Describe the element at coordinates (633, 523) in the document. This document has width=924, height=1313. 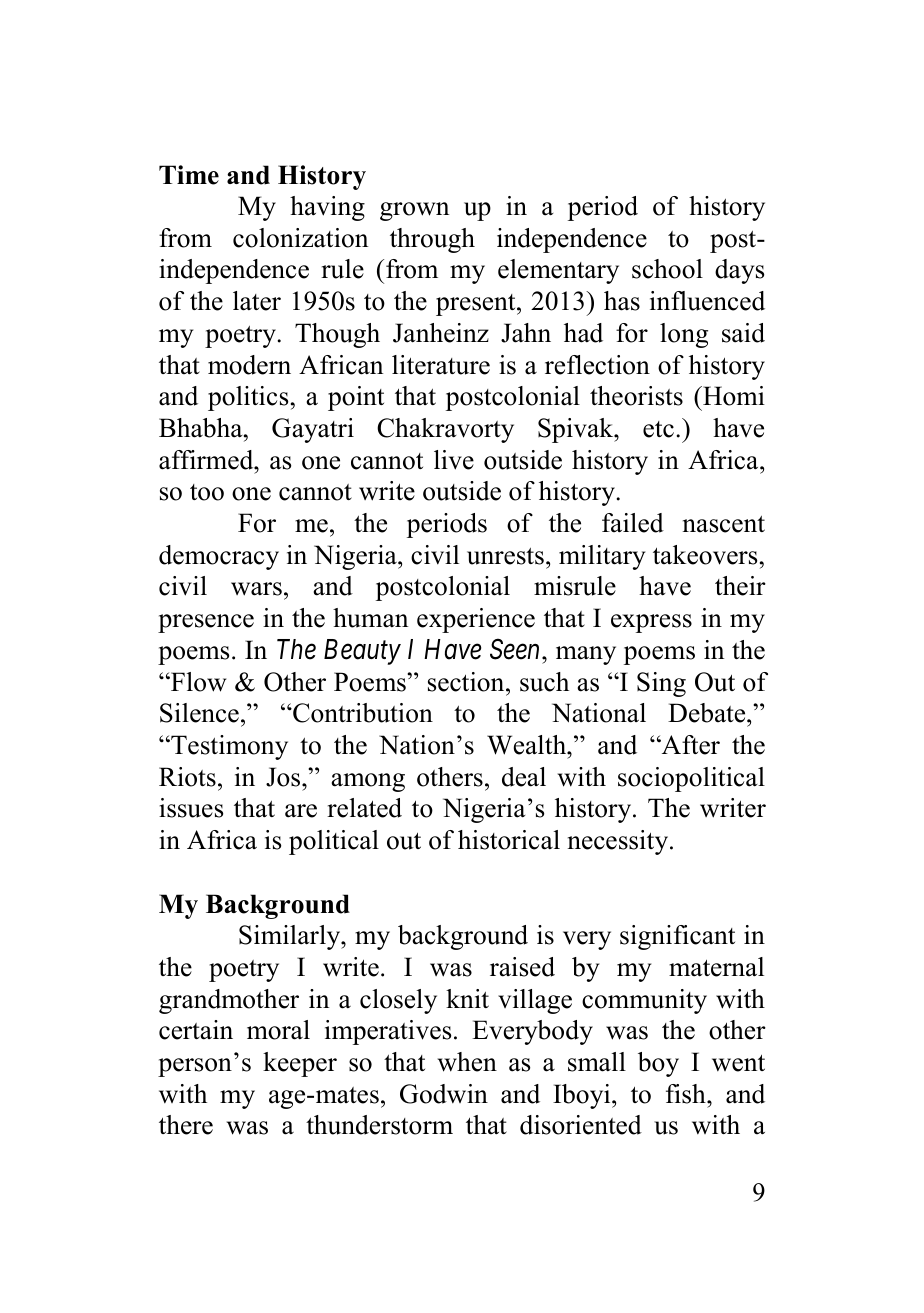
I see `failed` at that location.
